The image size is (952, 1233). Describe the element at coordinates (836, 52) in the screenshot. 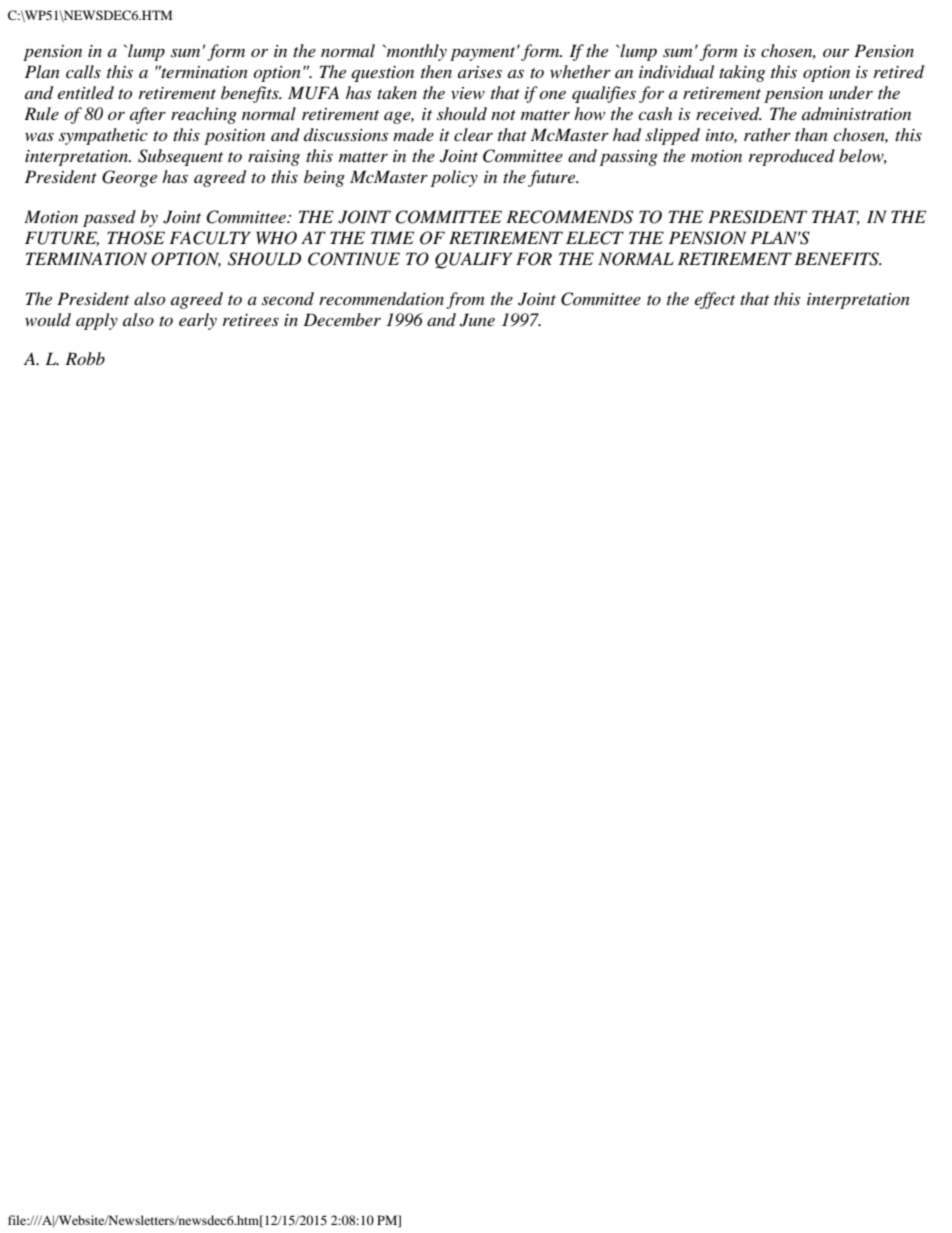

I see `our` at that location.
